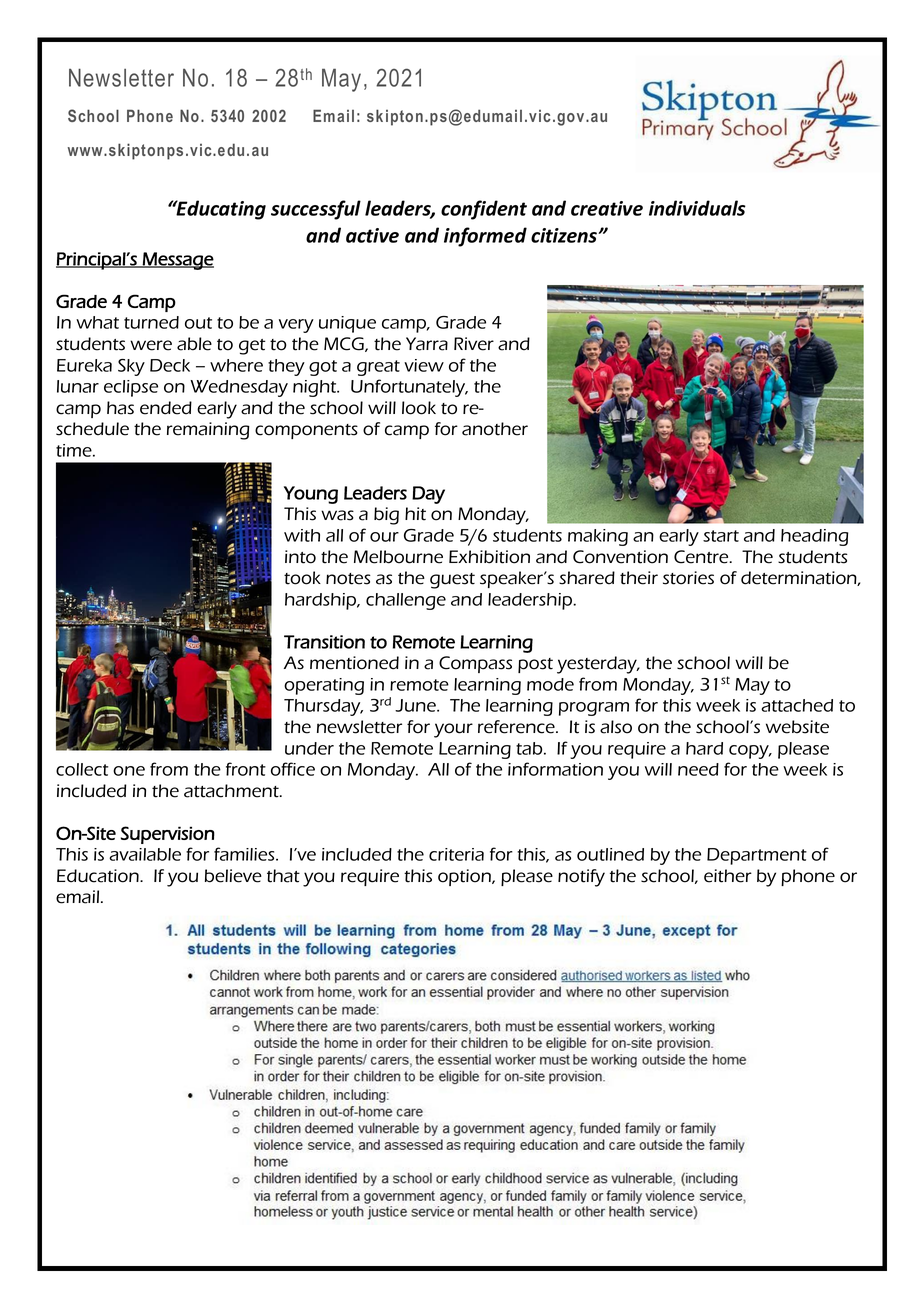 Image resolution: width=924 pixels, height=1308 pixels. I want to click on stories, so click(688, 578).
